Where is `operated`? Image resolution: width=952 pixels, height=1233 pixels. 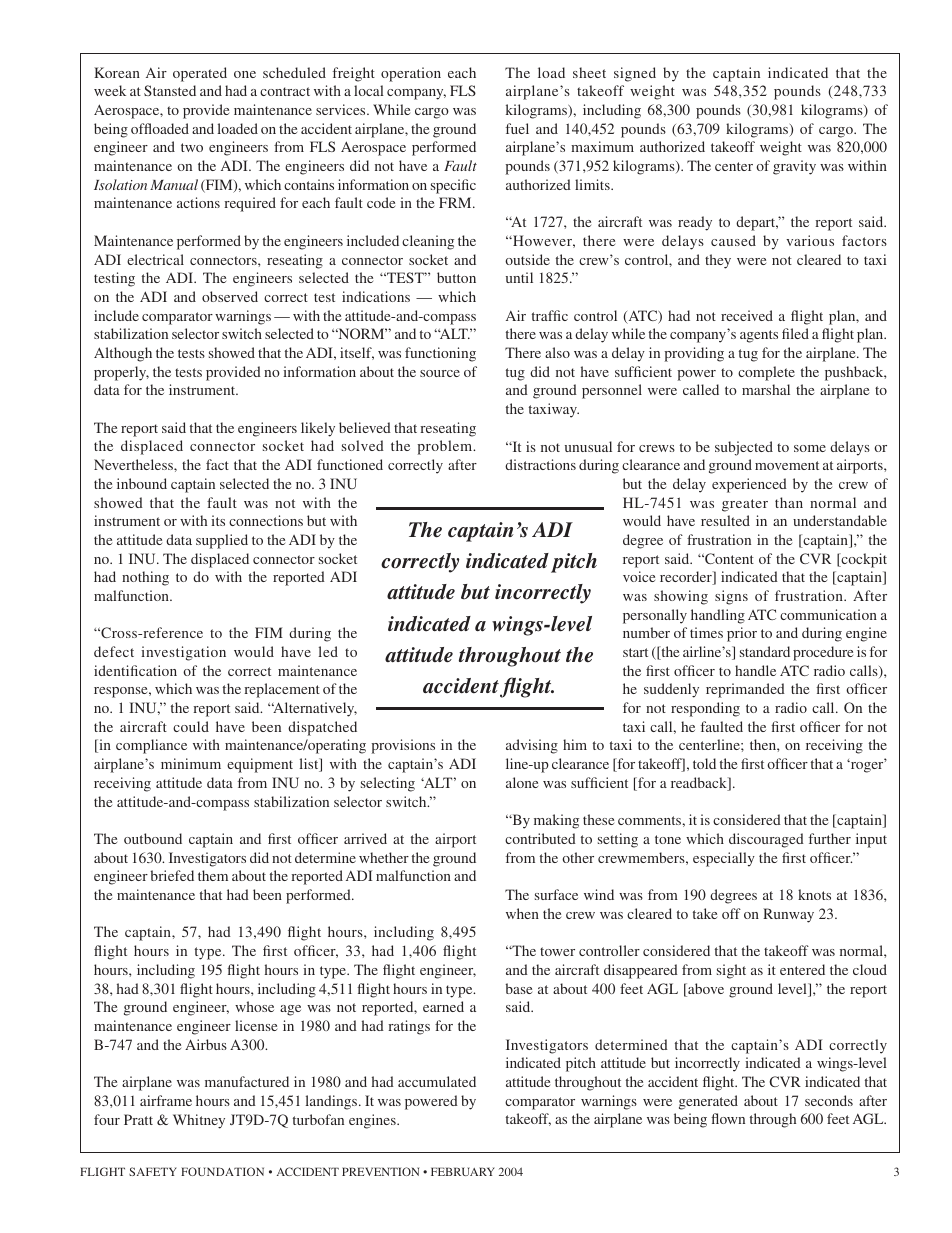
operated is located at coordinates (200, 74).
